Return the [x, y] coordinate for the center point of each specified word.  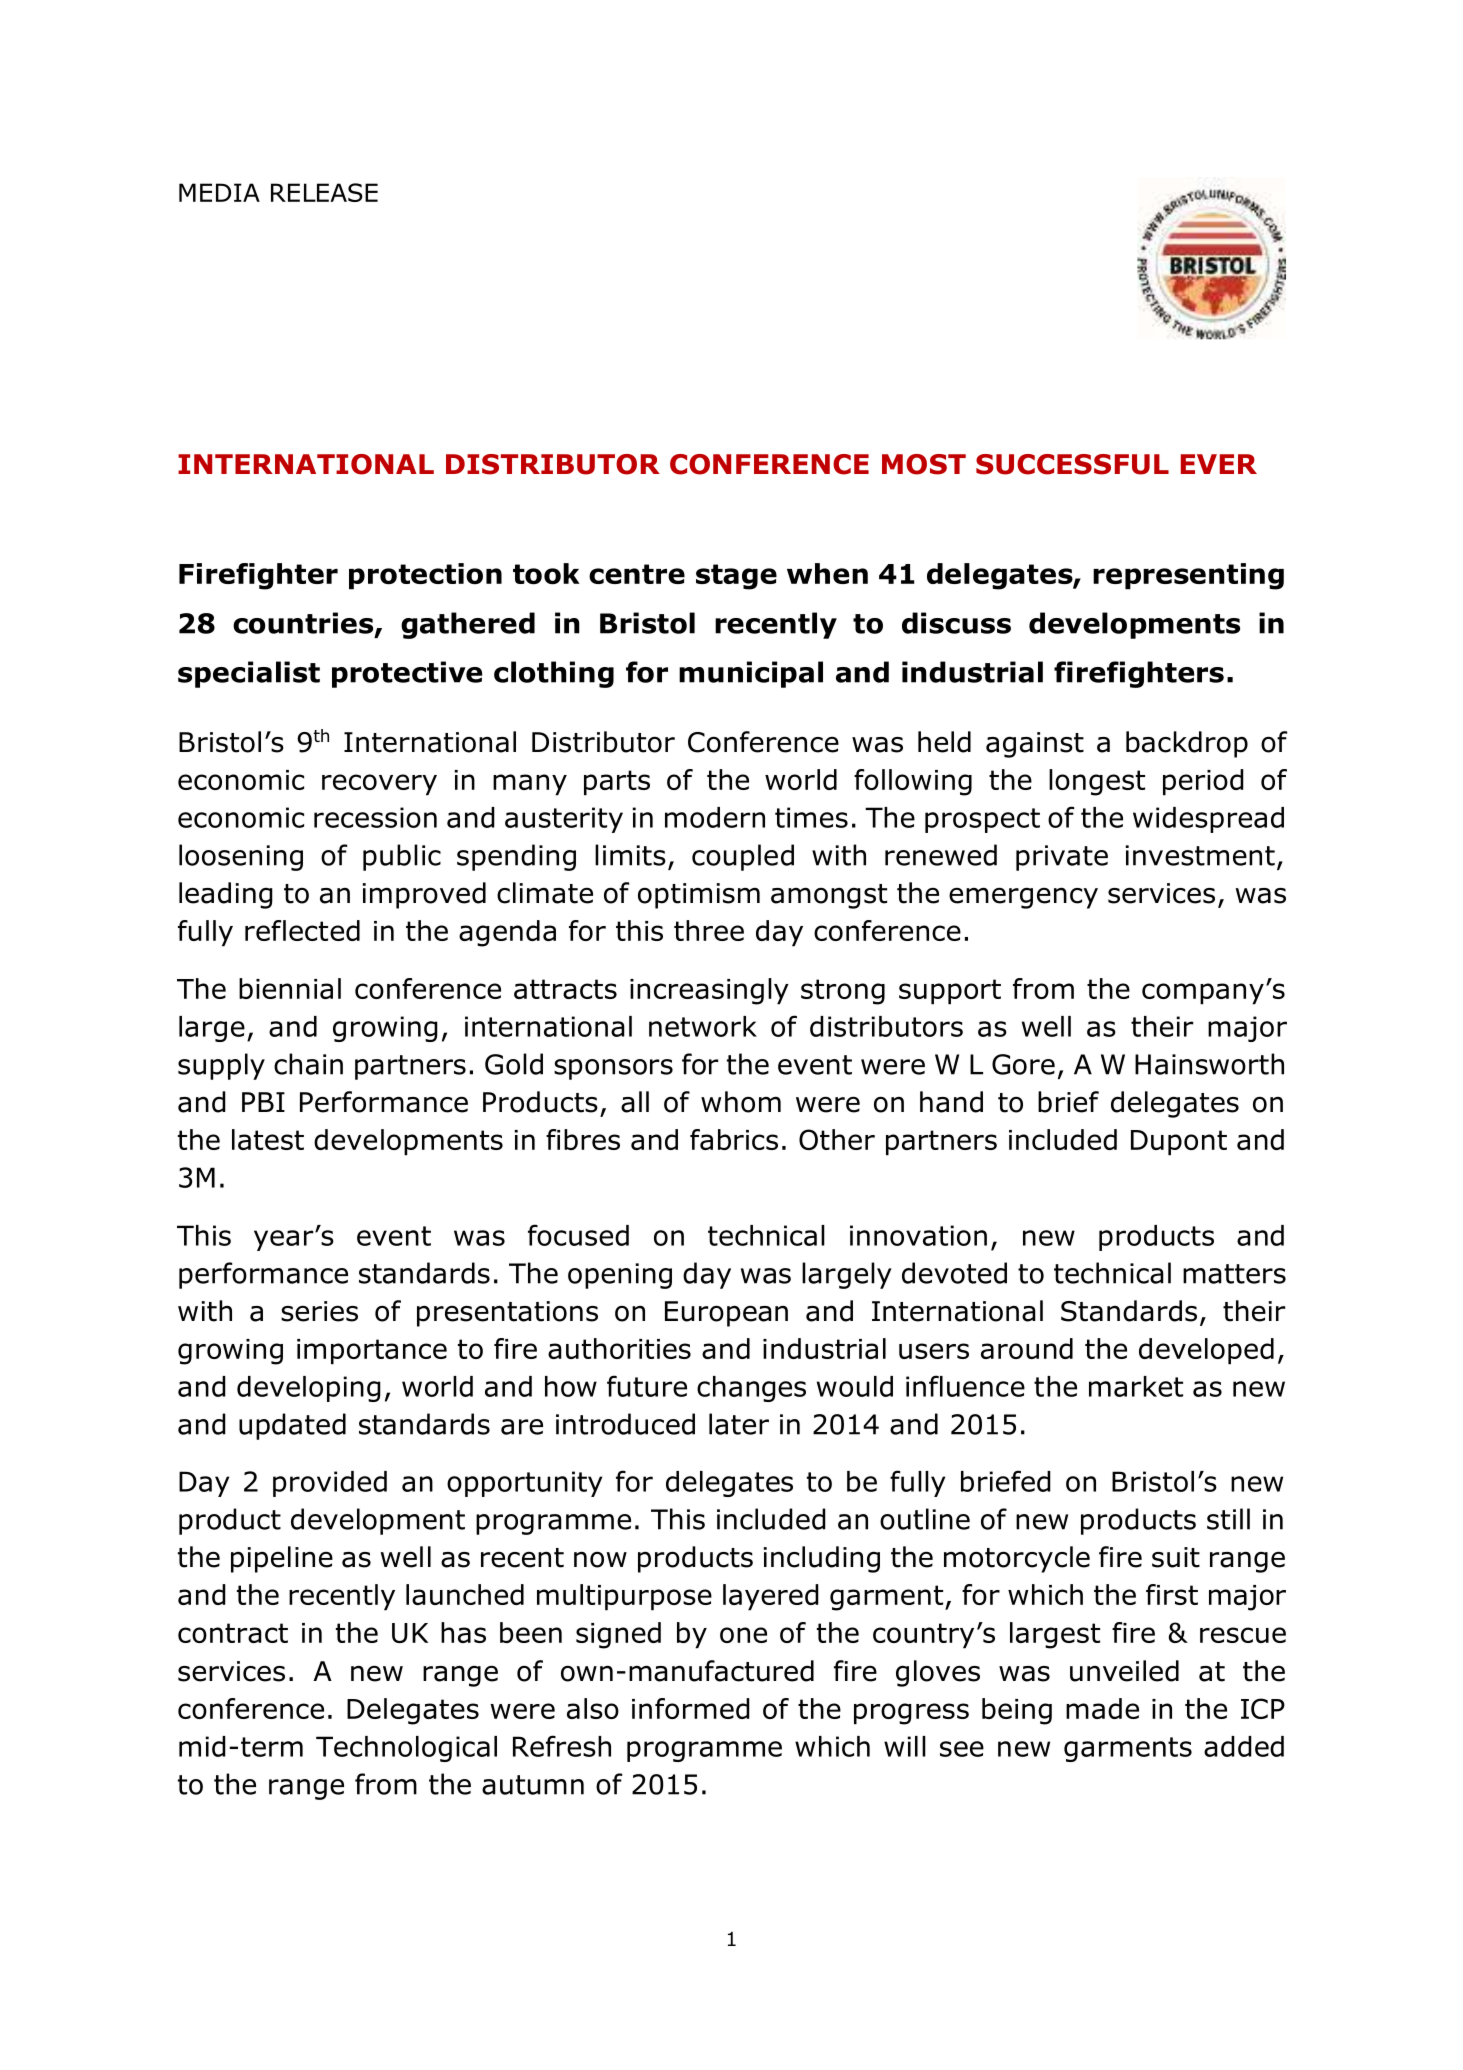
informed [691, 1708]
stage [736, 577]
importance [372, 1352]
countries [304, 624]
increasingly [709, 991]
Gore [1023, 1064]
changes [751, 1389]
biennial [290, 988]
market [1136, 1386]
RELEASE [324, 192]
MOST [924, 464]
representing [1188, 576]
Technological [406, 1749]
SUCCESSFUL [1072, 464]
